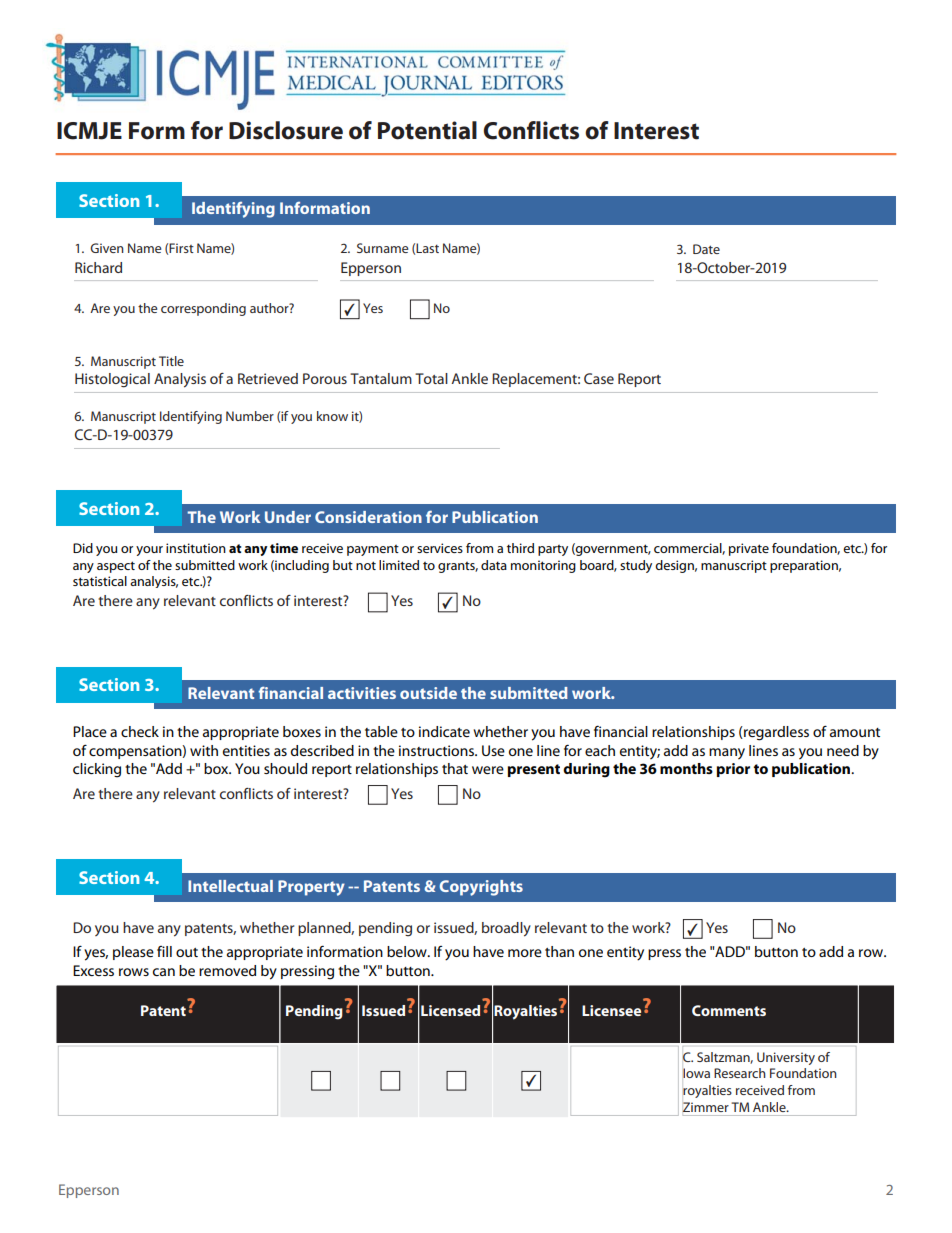 The width and height of the image is (952, 1233). Describe the element at coordinates (740, 1073) in the image. I see `Research` at that location.
